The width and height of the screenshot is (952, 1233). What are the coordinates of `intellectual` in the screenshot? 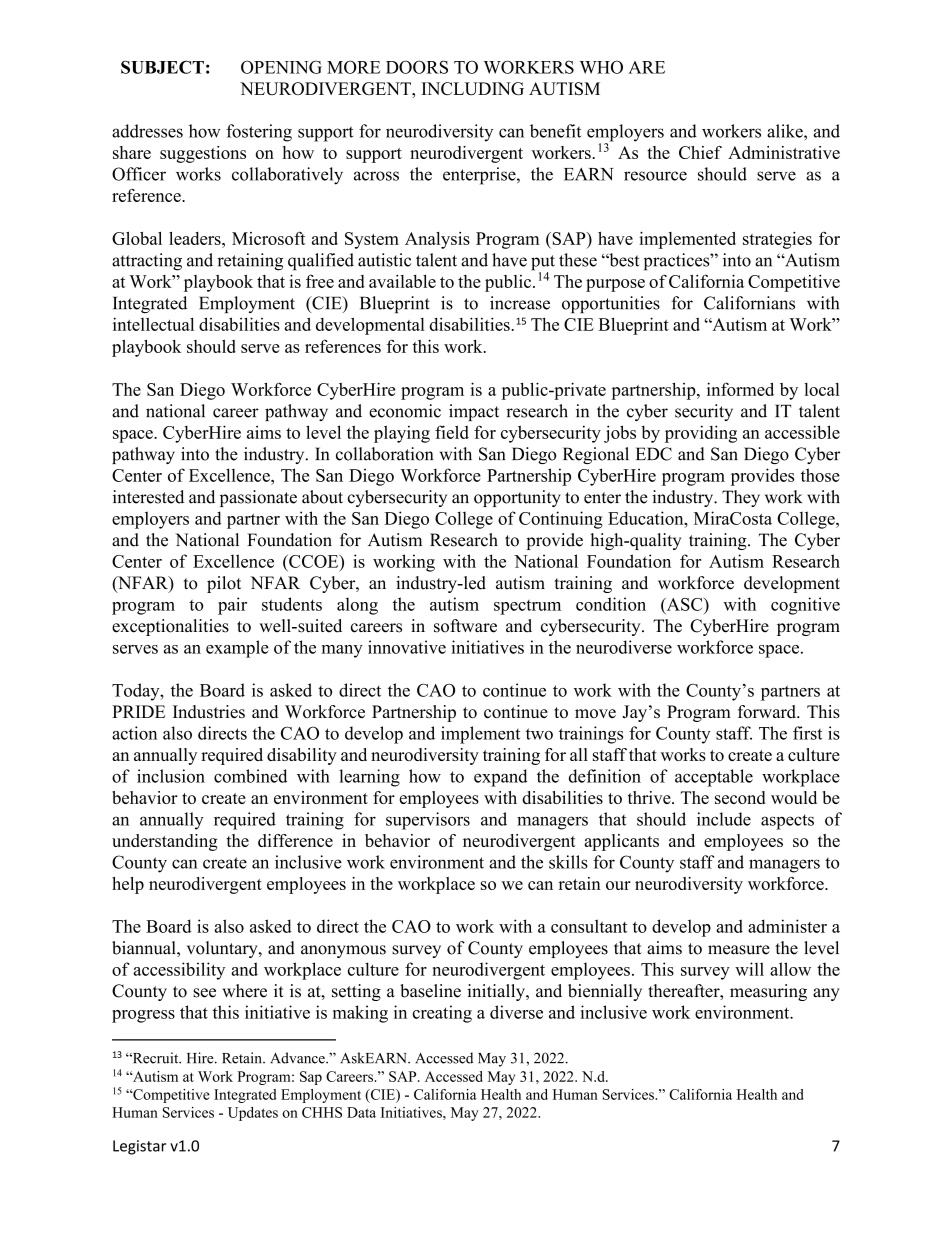 It's located at (153, 324).
